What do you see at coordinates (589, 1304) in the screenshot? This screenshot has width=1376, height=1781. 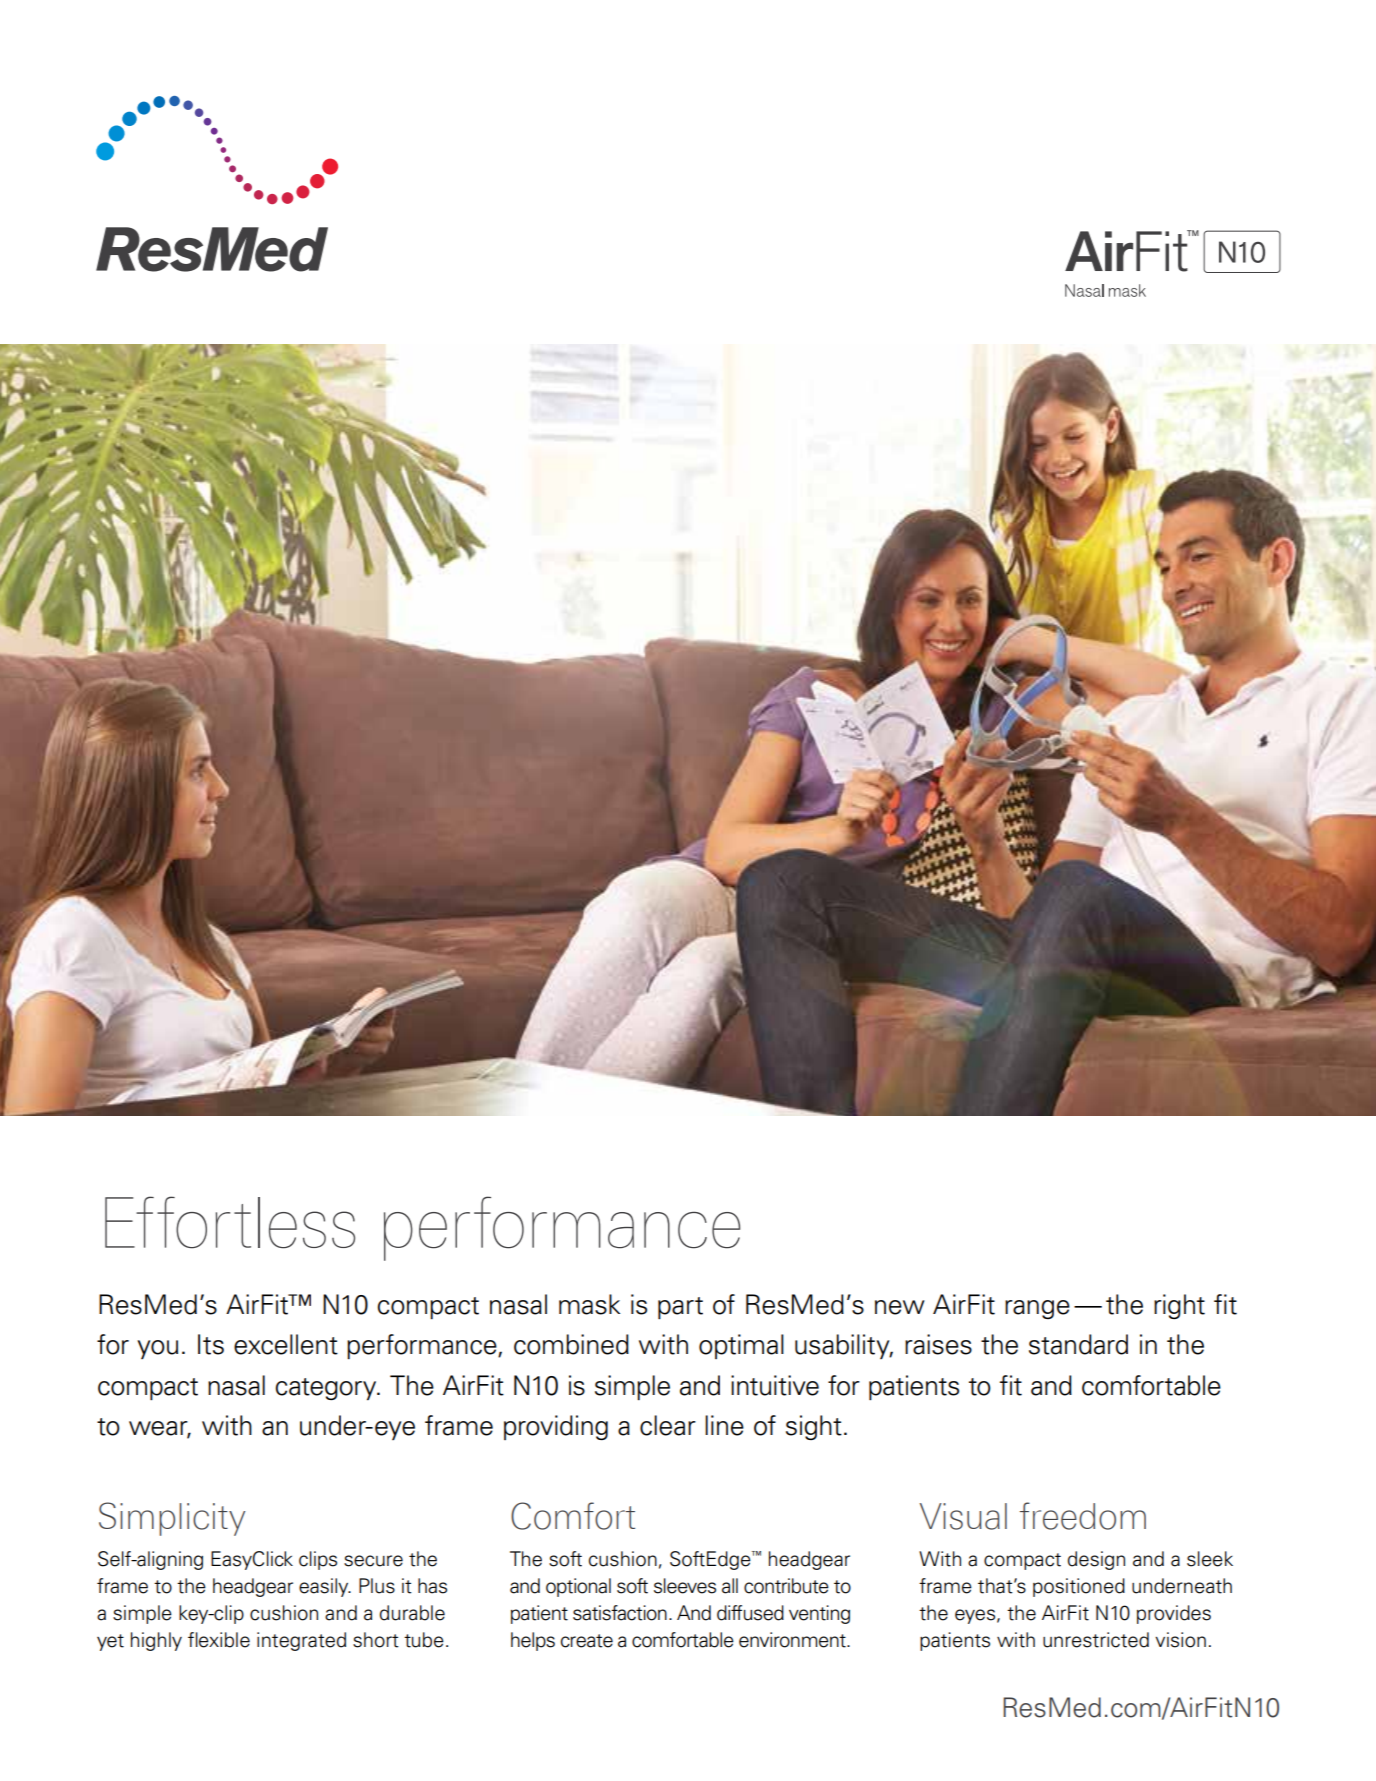 I see `mask` at bounding box center [589, 1304].
